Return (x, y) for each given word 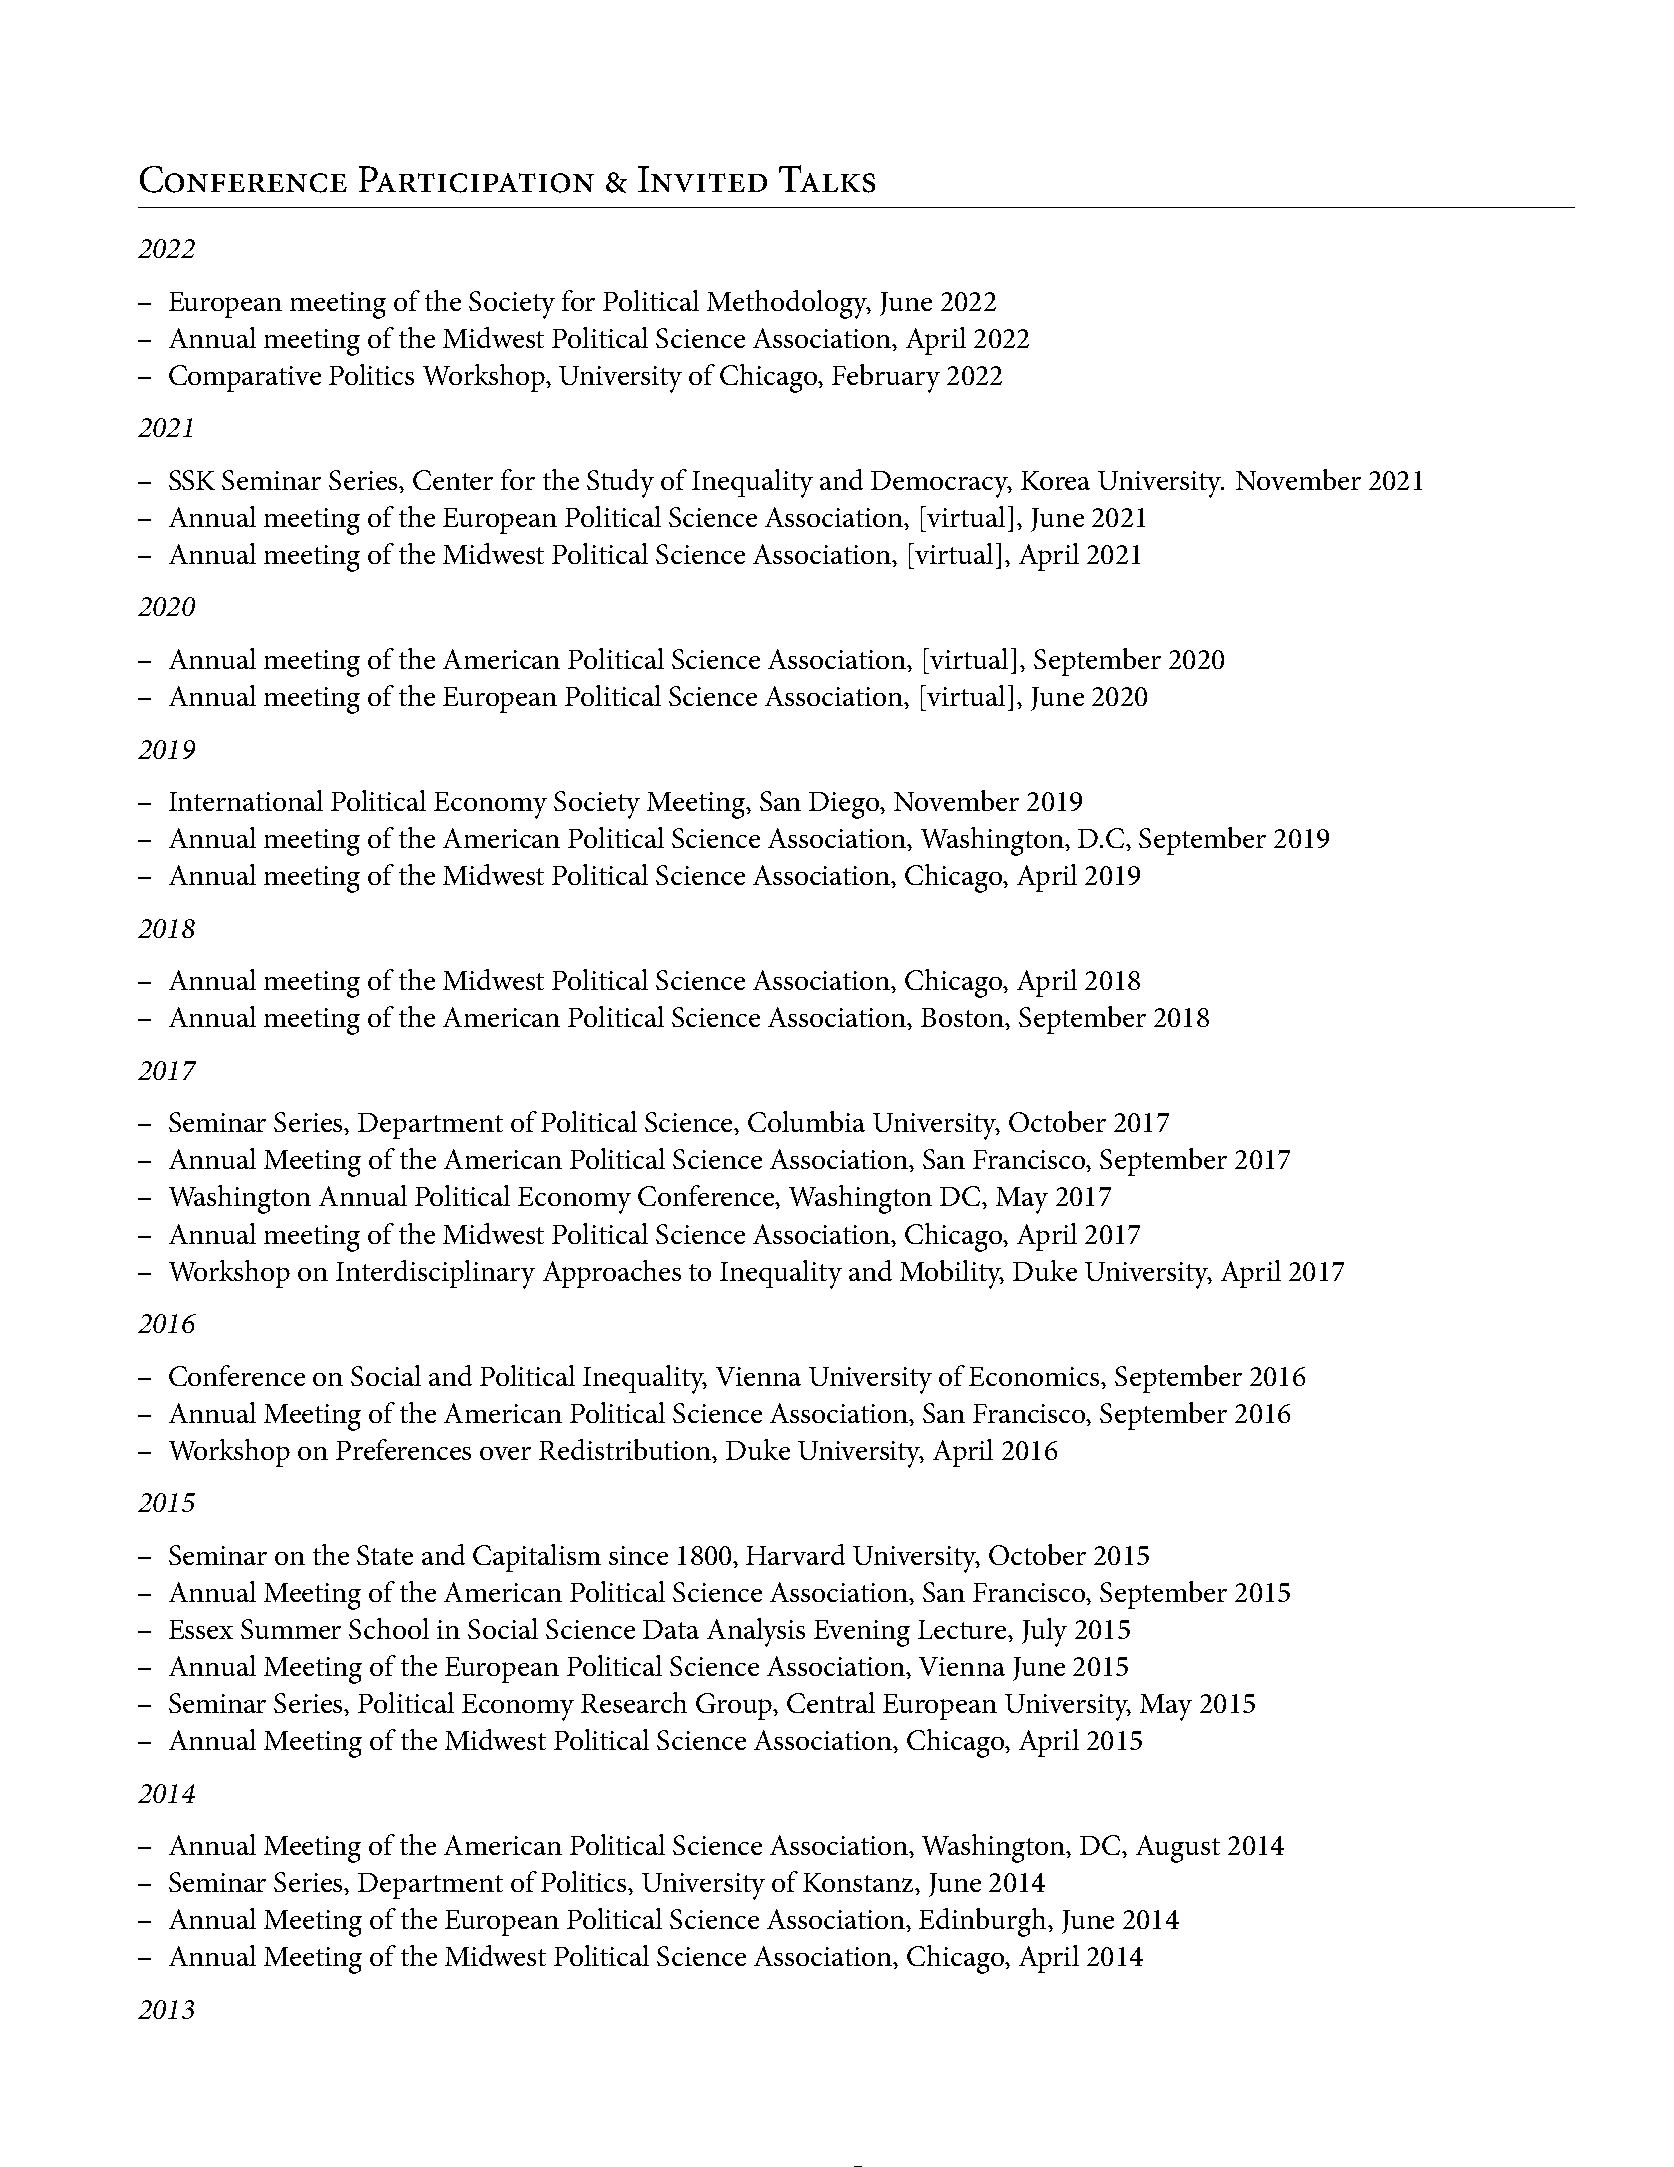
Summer (291, 1629)
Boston (964, 1019)
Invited (702, 179)
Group (735, 1706)
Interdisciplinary (435, 1274)
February (886, 378)
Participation (476, 179)
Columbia (806, 1121)
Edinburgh (984, 1922)
